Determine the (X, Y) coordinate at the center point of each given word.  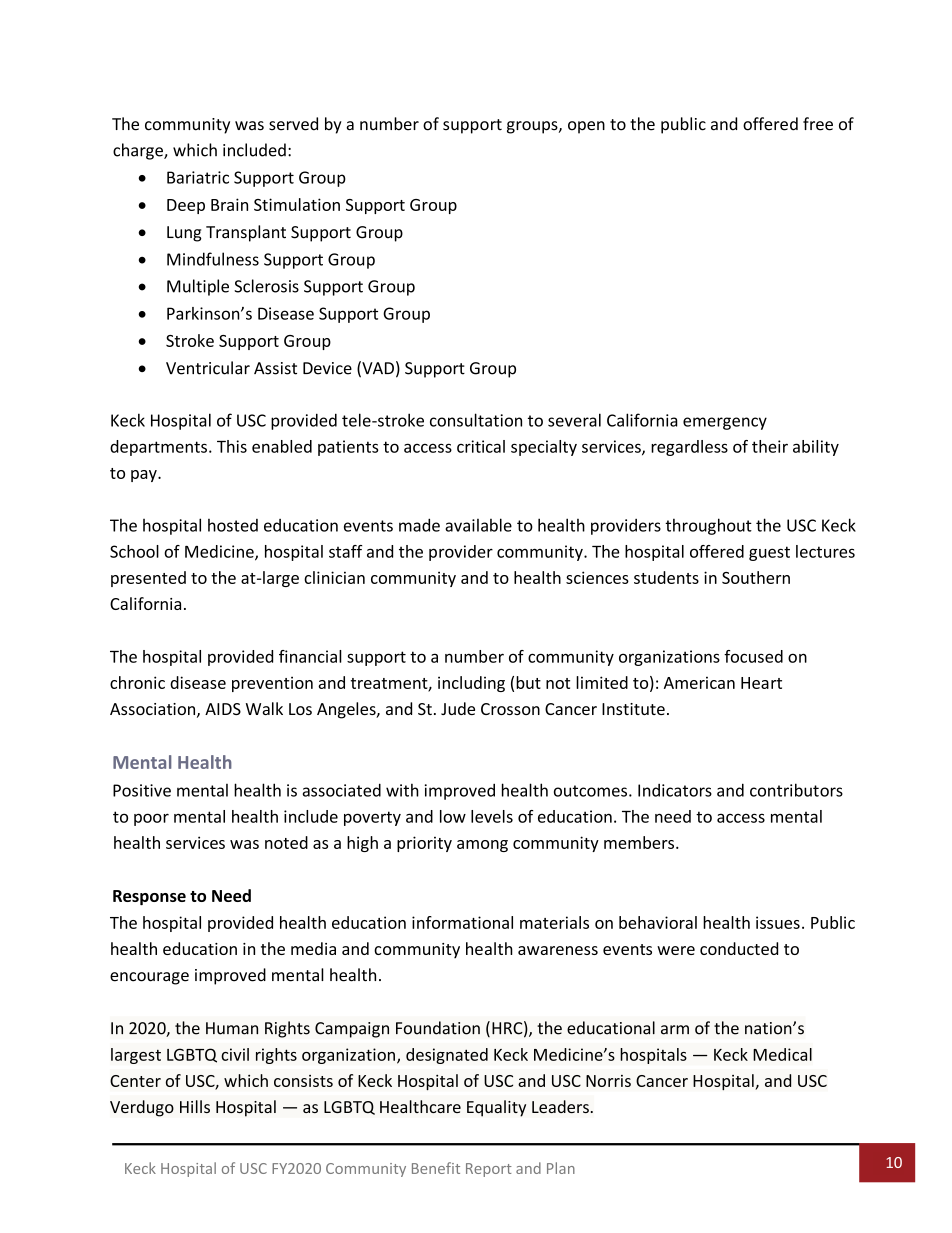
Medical (782, 1054)
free (818, 124)
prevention (272, 684)
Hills (195, 1106)
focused (753, 656)
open (586, 127)
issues (778, 922)
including (471, 684)
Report (489, 1170)
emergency (725, 423)
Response (149, 897)
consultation (476, 420)
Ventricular (208, 368)
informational (462, 922)
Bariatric (198, 177)
